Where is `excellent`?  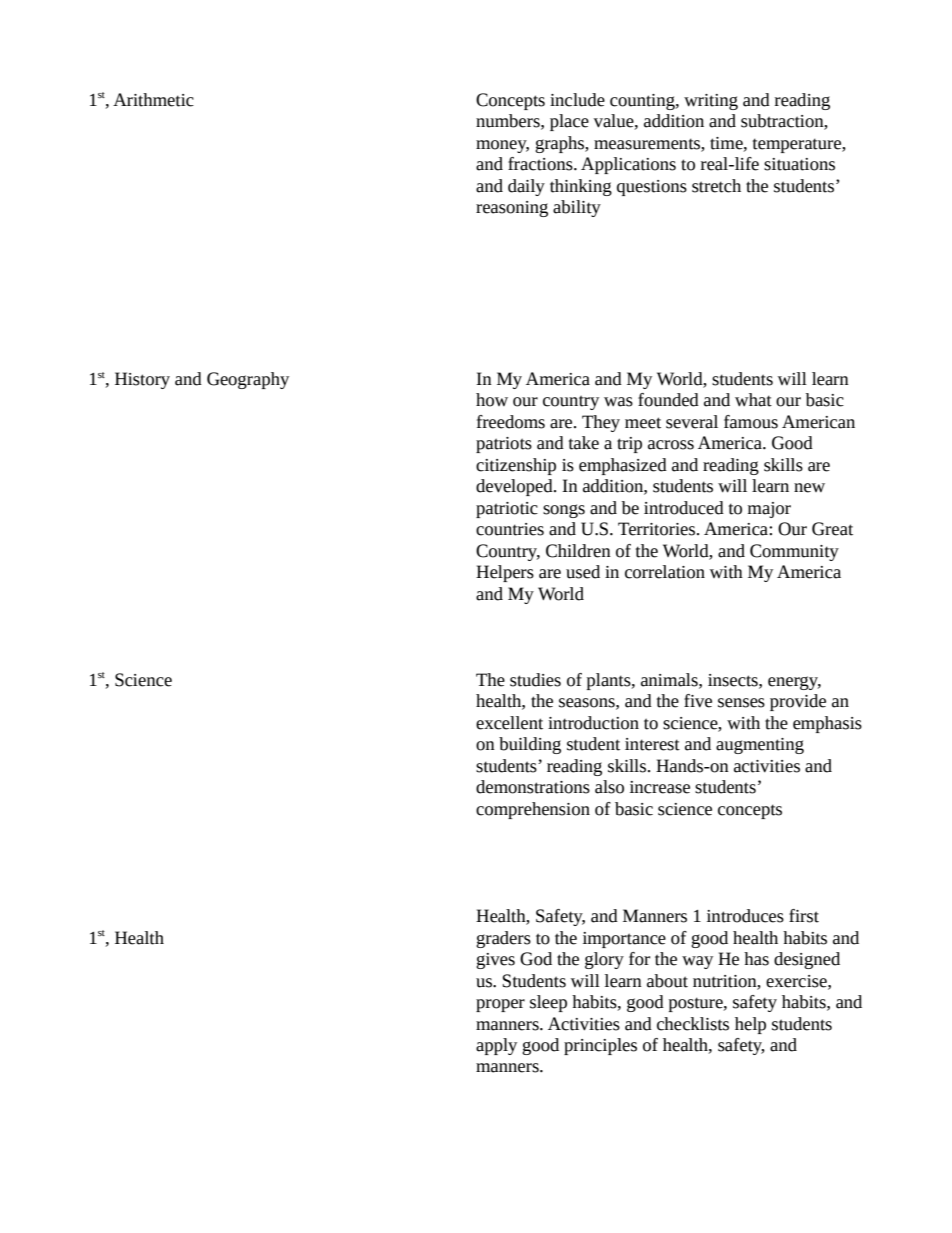
excellent is located at coordinates (509, 723).
